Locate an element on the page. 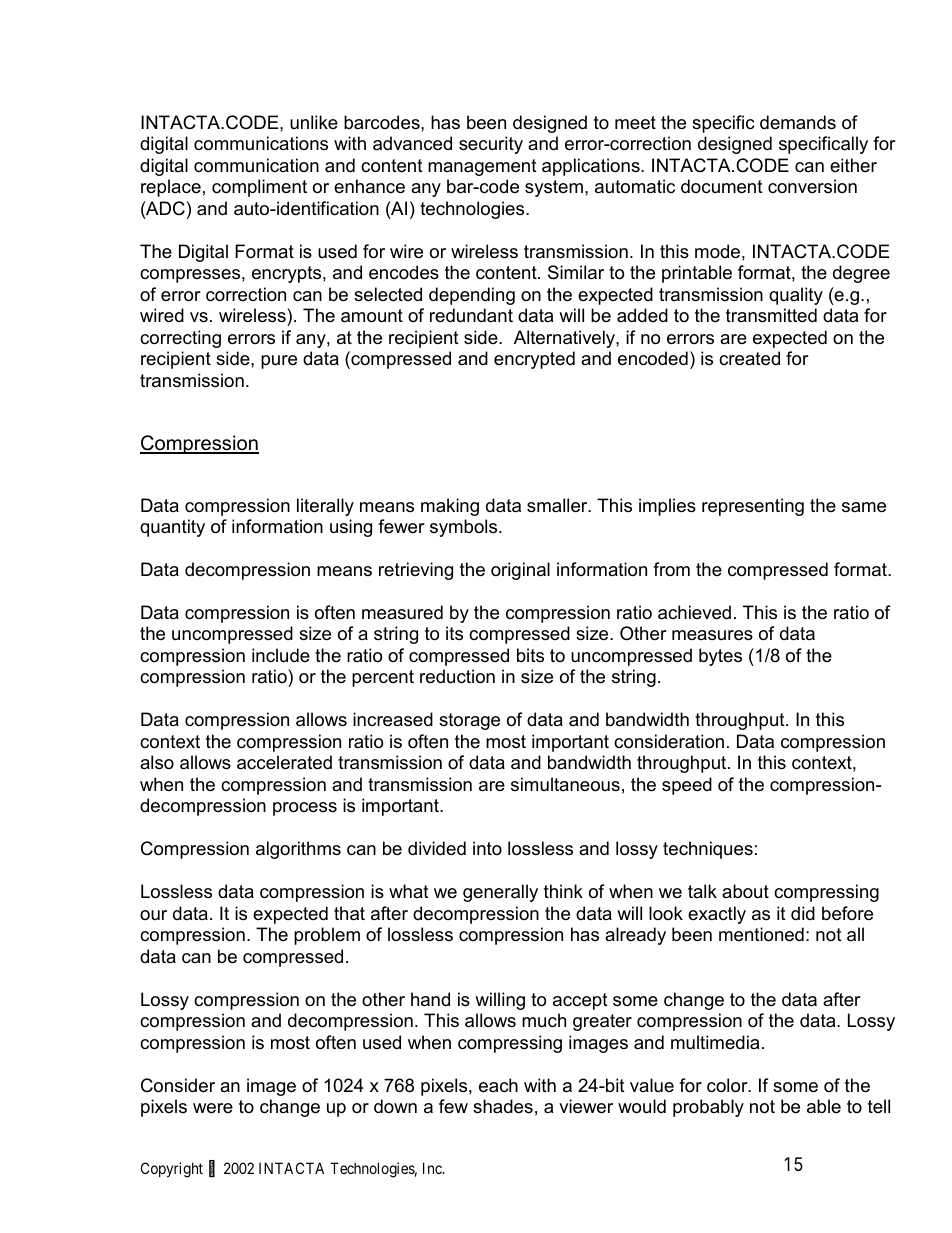  probably is located at coordinates (708, 1108).
